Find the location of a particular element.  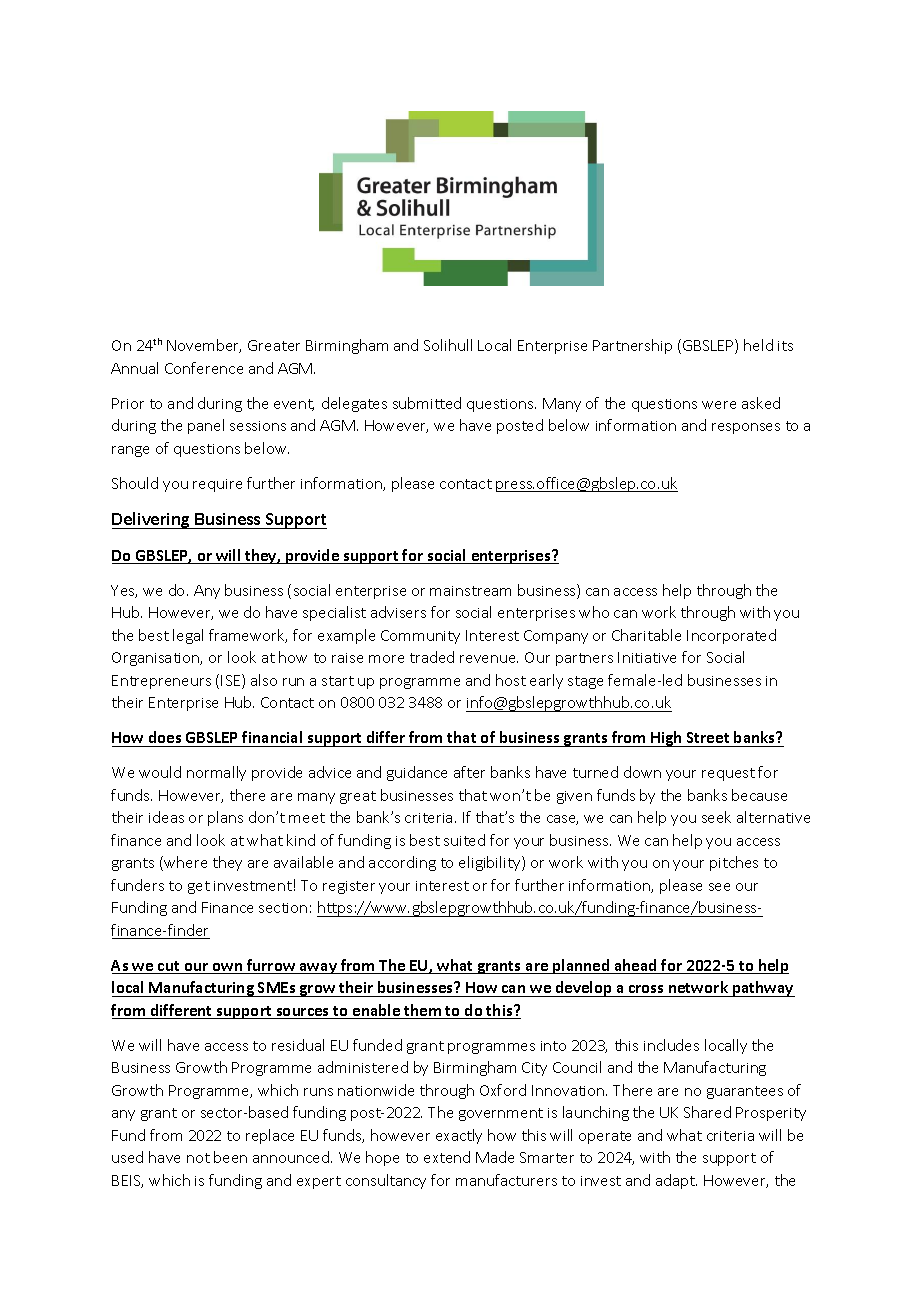

Conference is located at coordinates (204, 368).
